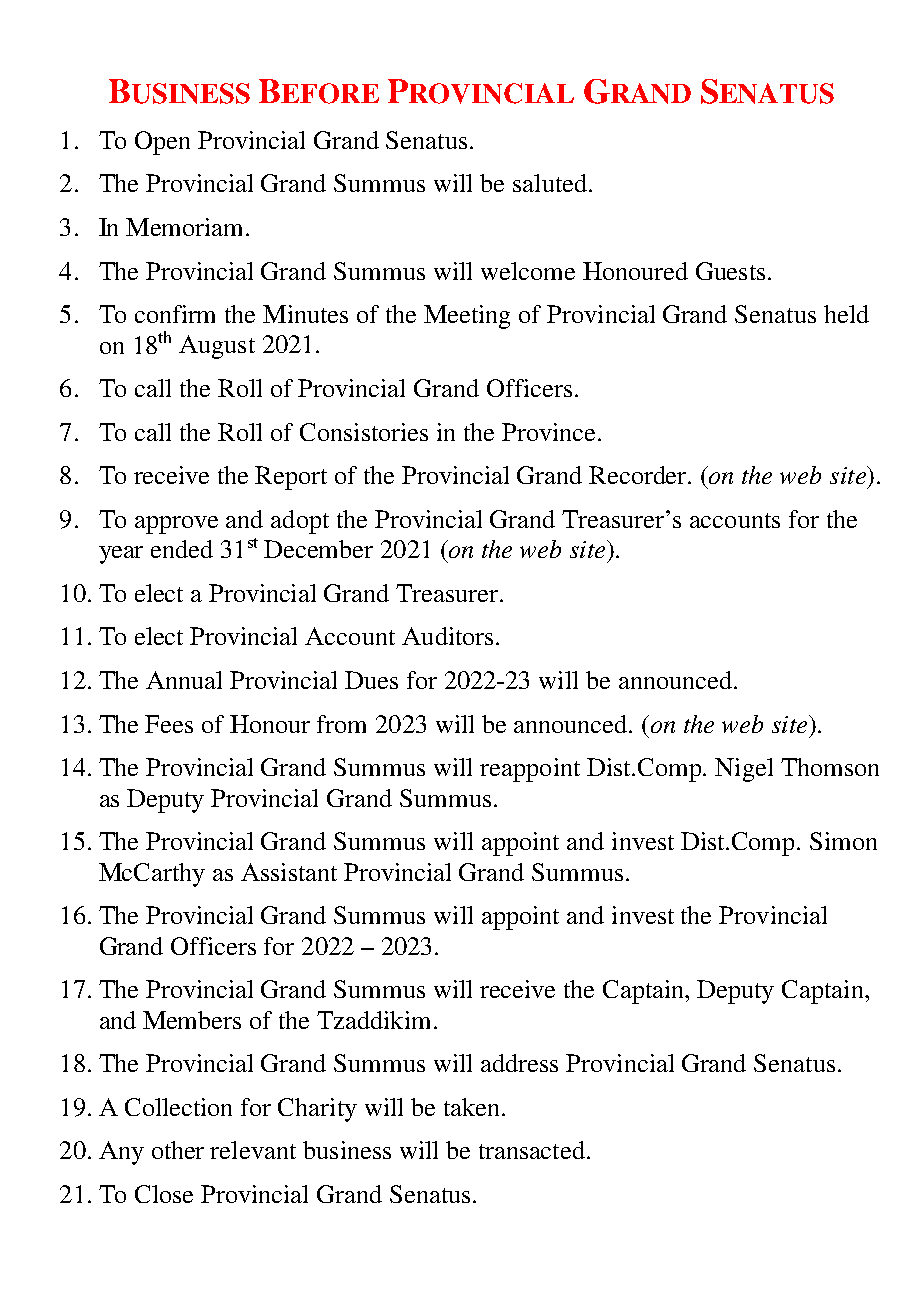  What do you see at coordinates (550, 183) in the screenshot?
I see `saluted` at bounding box center [550, 183].
